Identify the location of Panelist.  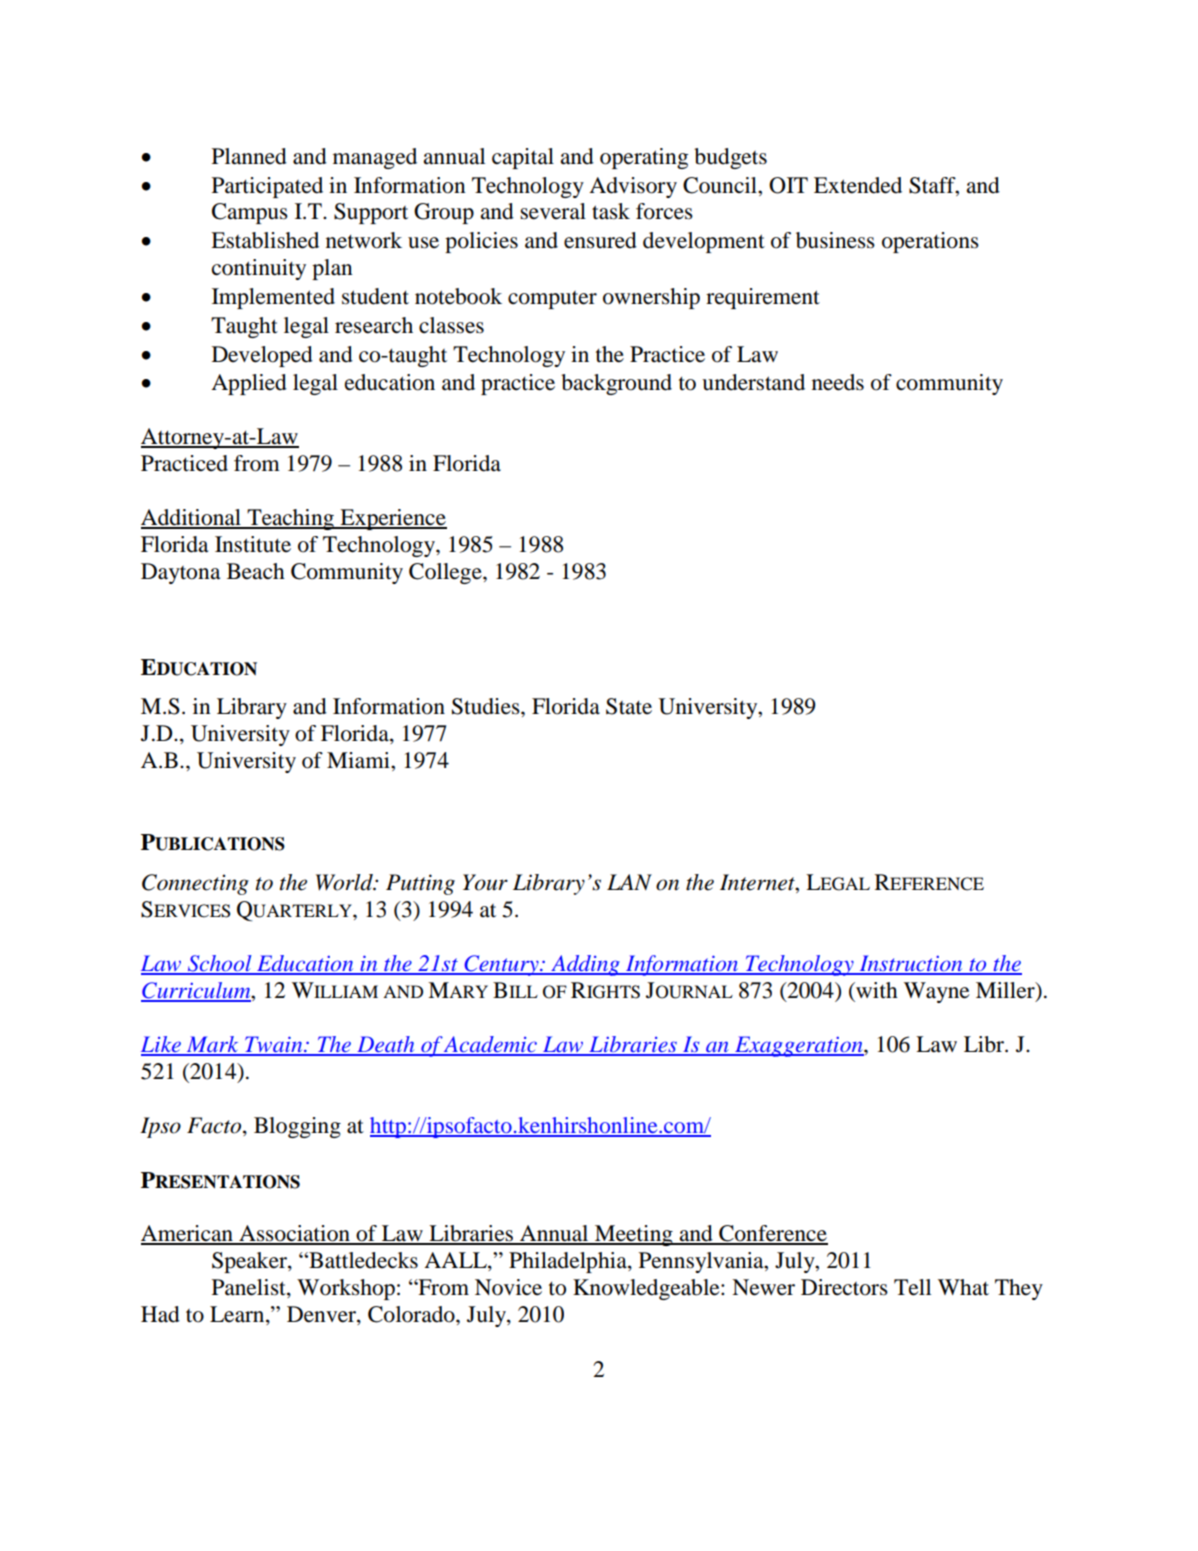
(250, 1288).
